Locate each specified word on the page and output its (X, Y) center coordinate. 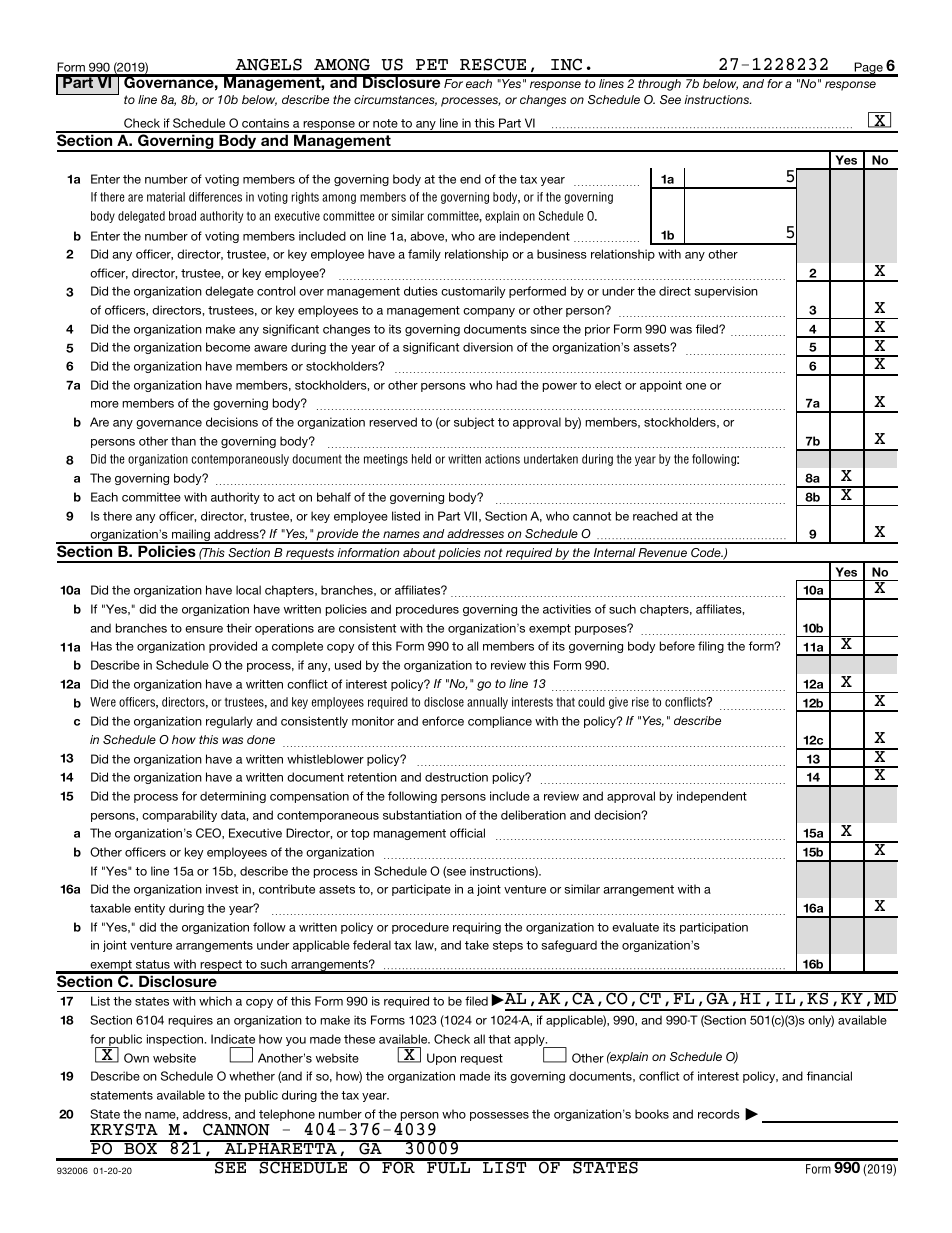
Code (707, 552)
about (419, 552)
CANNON (236, 1129)
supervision (726, 292)
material (166, 197)
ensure (204, 629)
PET (432, 64)
